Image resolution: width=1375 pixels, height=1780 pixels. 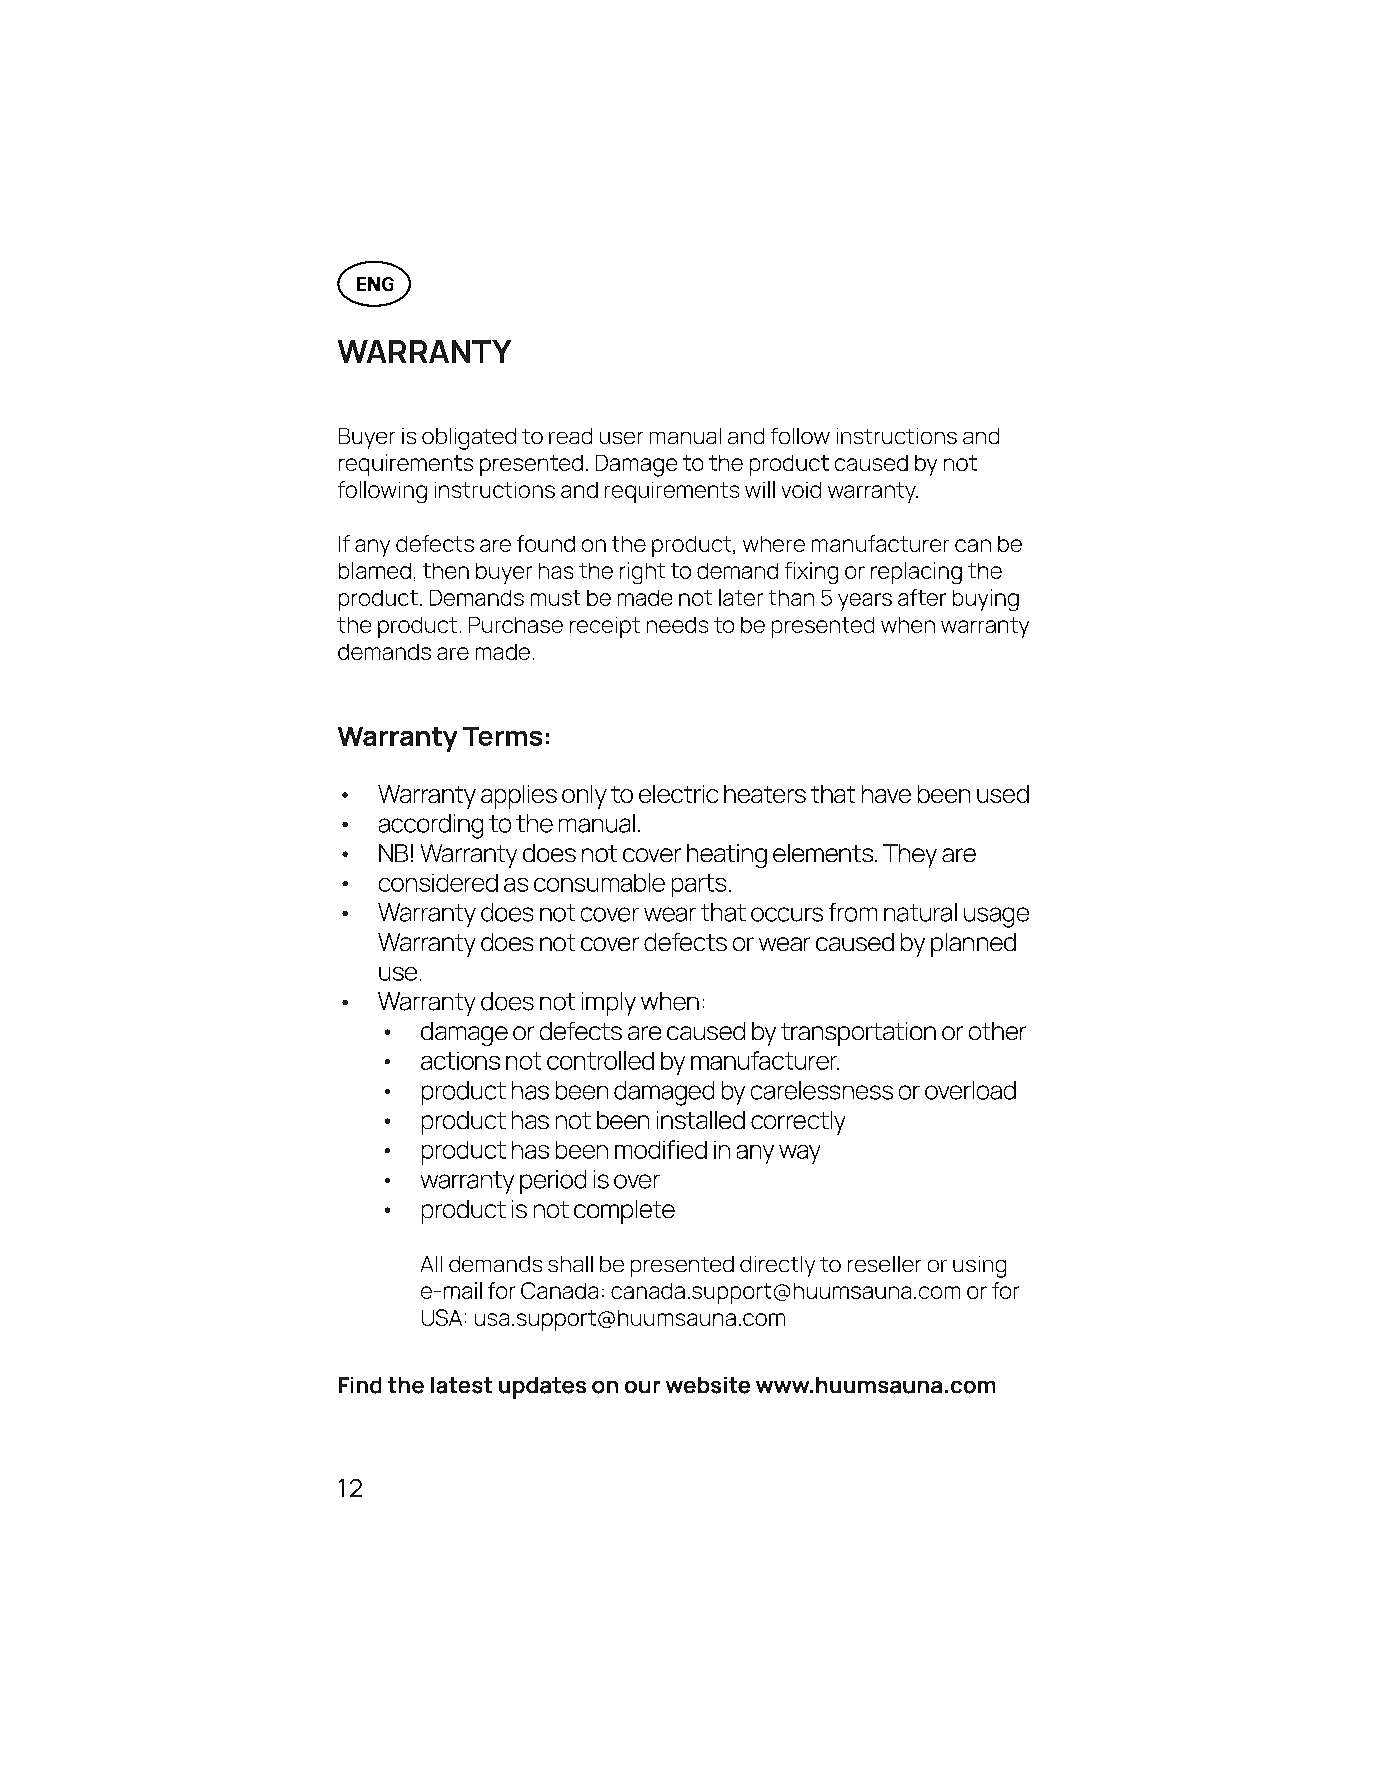 What do you see at coordinates (801, 490) in the page?
I see `void` at bounding box center [801, 490].
